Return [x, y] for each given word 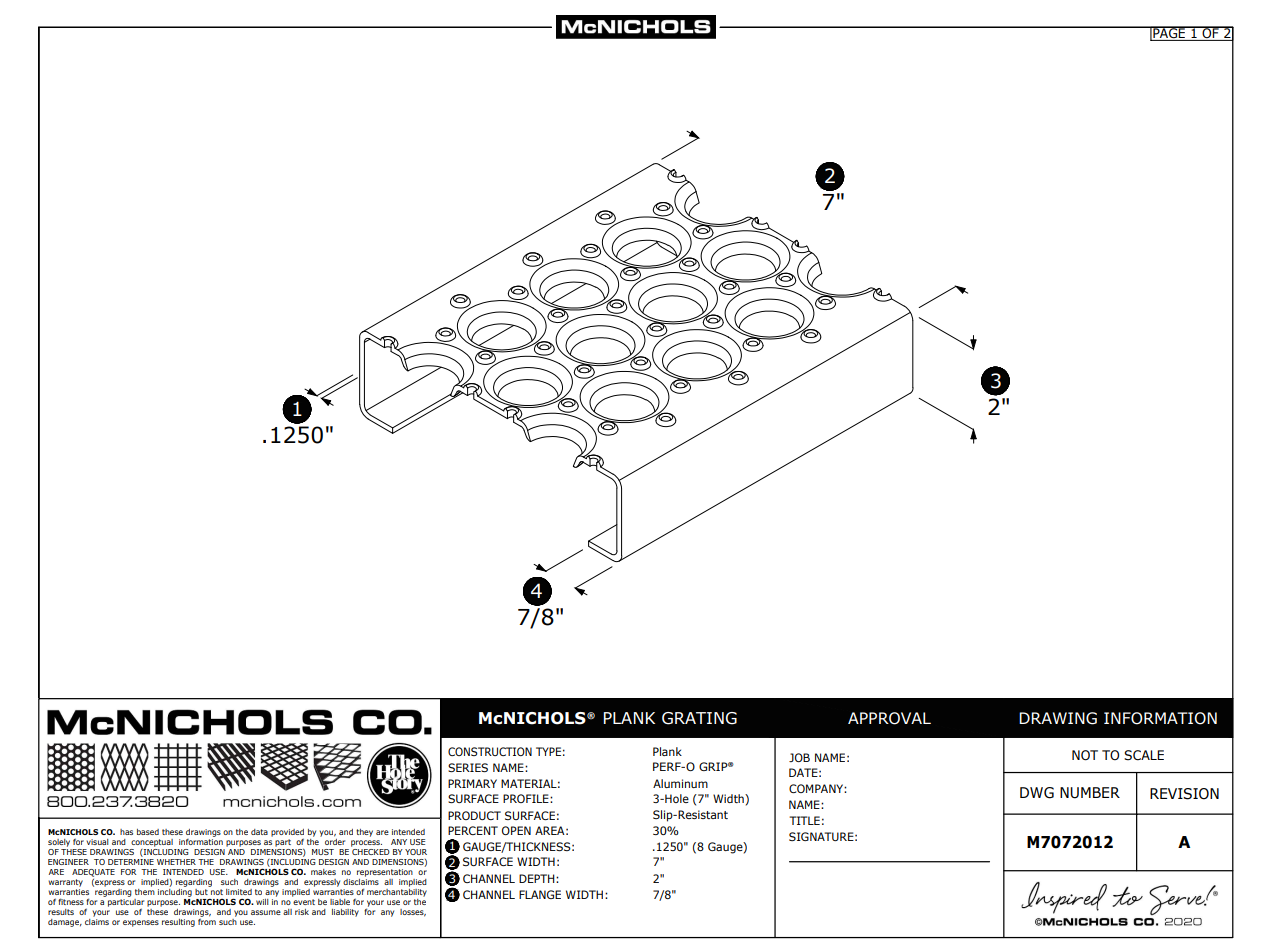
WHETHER [176, 862]
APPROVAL [889, 718]
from [207, 920]
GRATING [699, 718]
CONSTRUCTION [490, 751]
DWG [1037, 793]
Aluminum [680, 783]
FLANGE [540, 894]
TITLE [804, 820]
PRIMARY [472, 783]
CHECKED [371, 852]
